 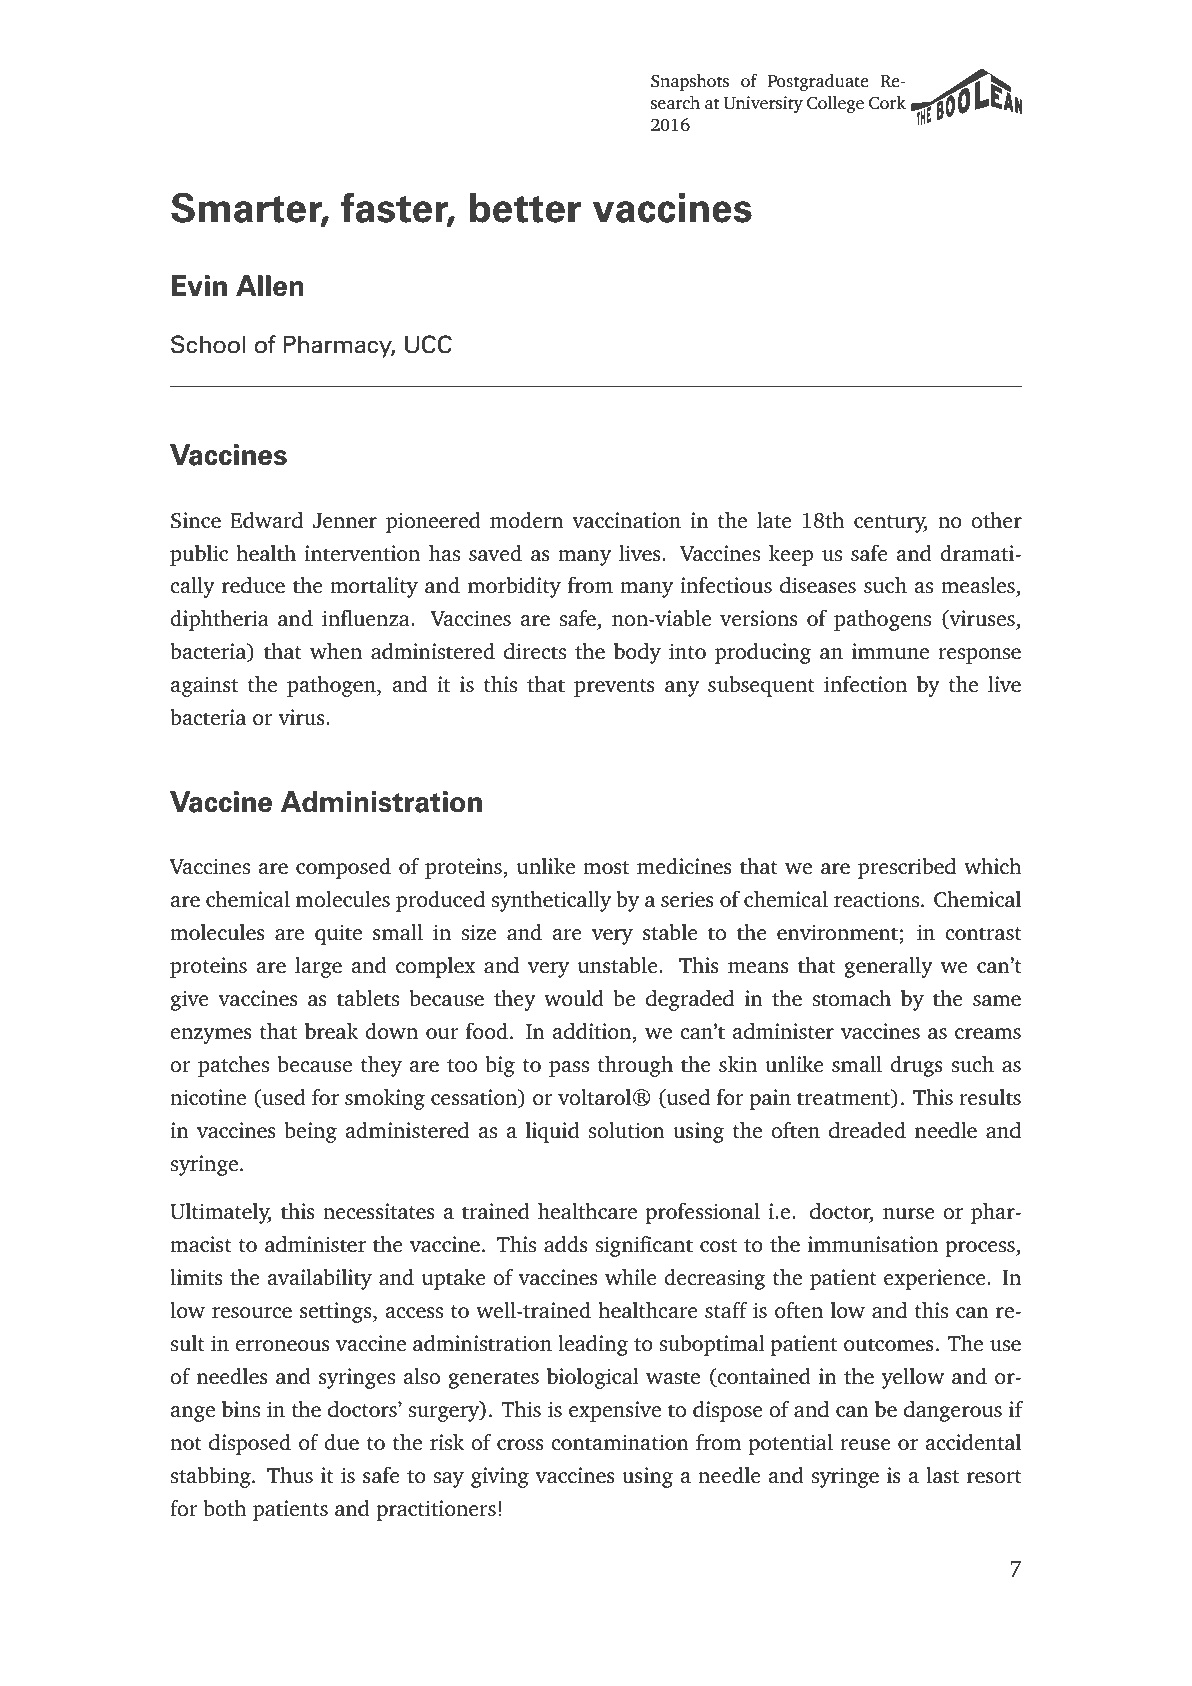 I want to click on contamination, so click(x=620, y=1442).
